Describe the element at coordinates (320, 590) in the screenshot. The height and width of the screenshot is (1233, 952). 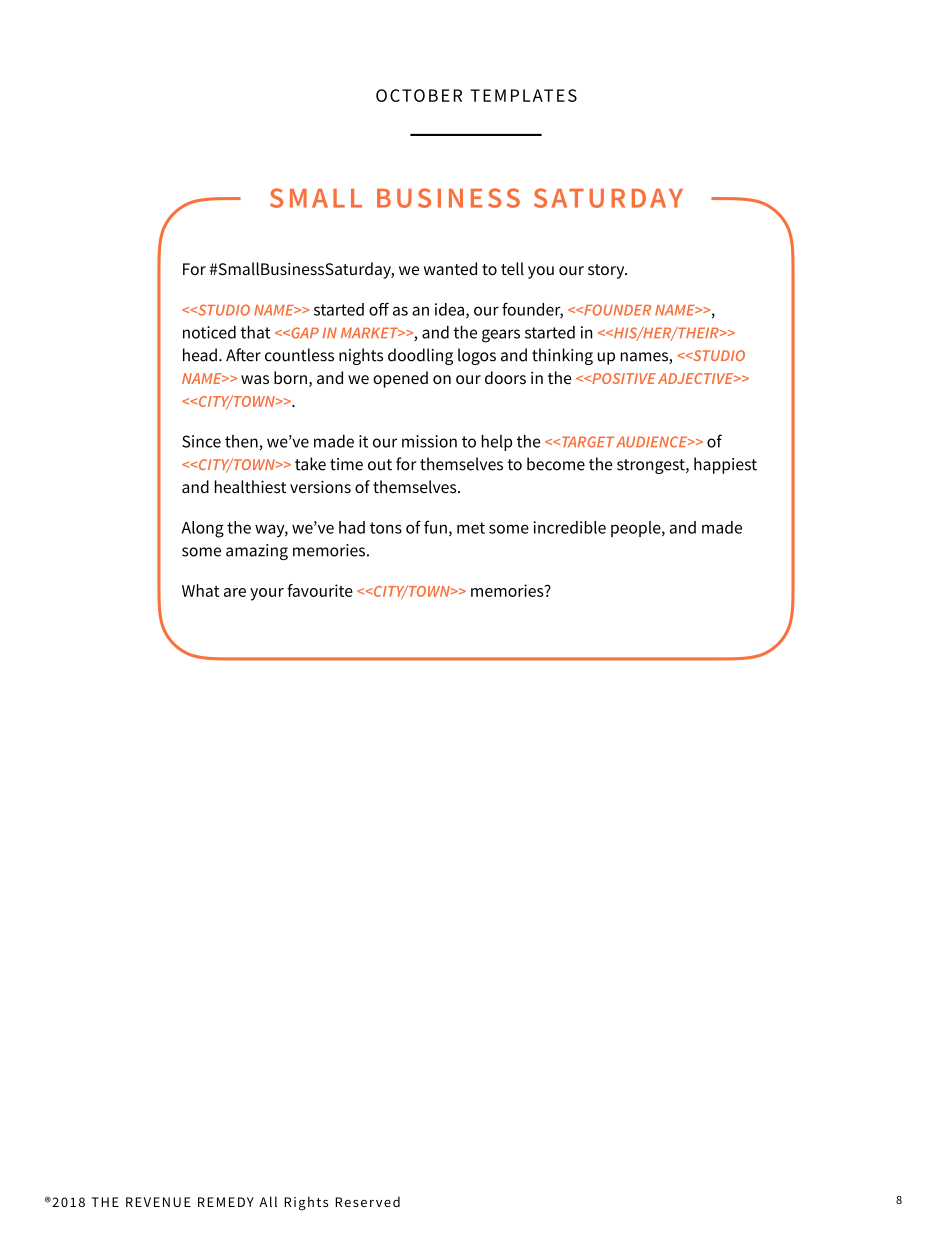
I see `favourite` at that location.
